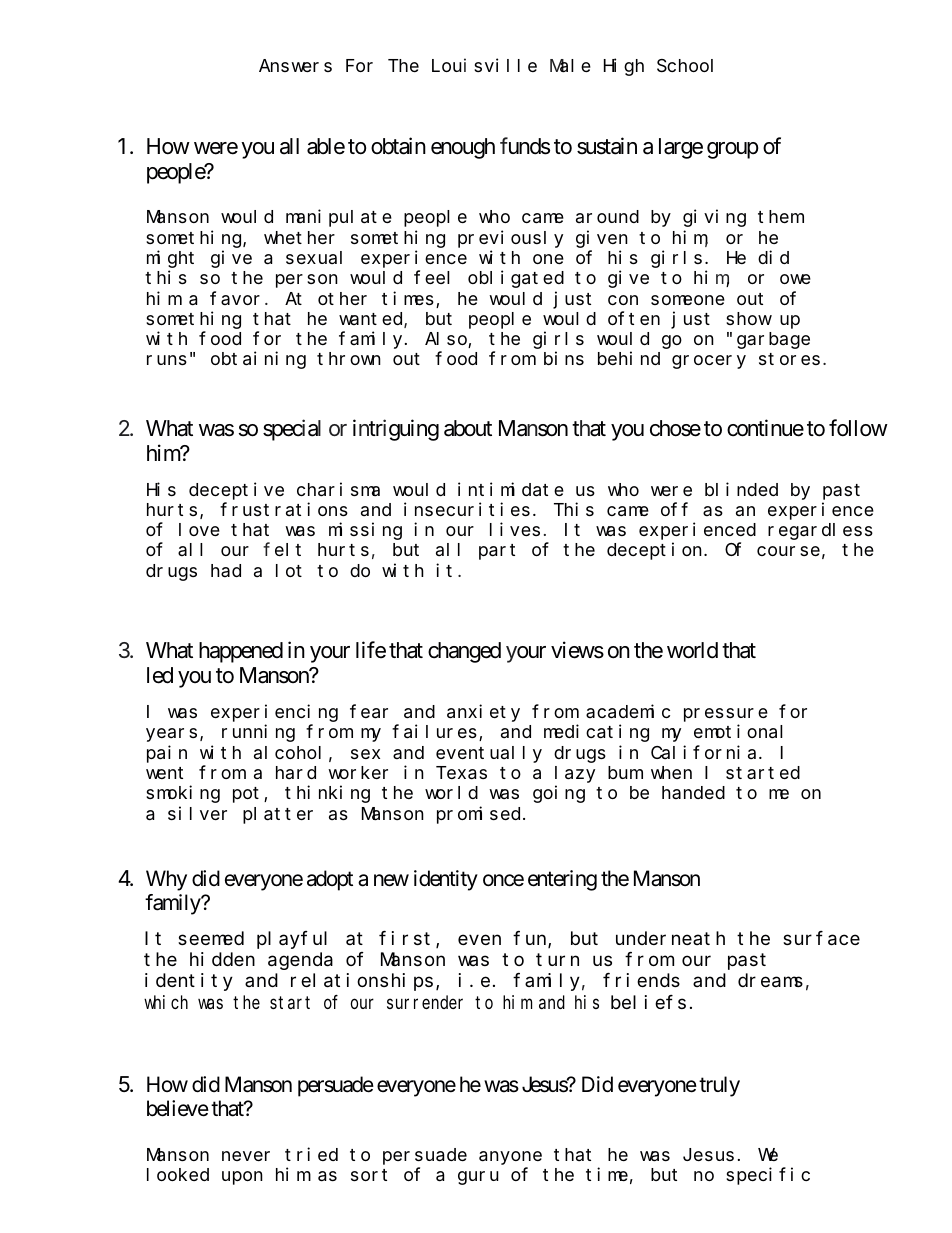 The width and height of the document is (952, 1233). I want to click on entering, so click(562, 880).
